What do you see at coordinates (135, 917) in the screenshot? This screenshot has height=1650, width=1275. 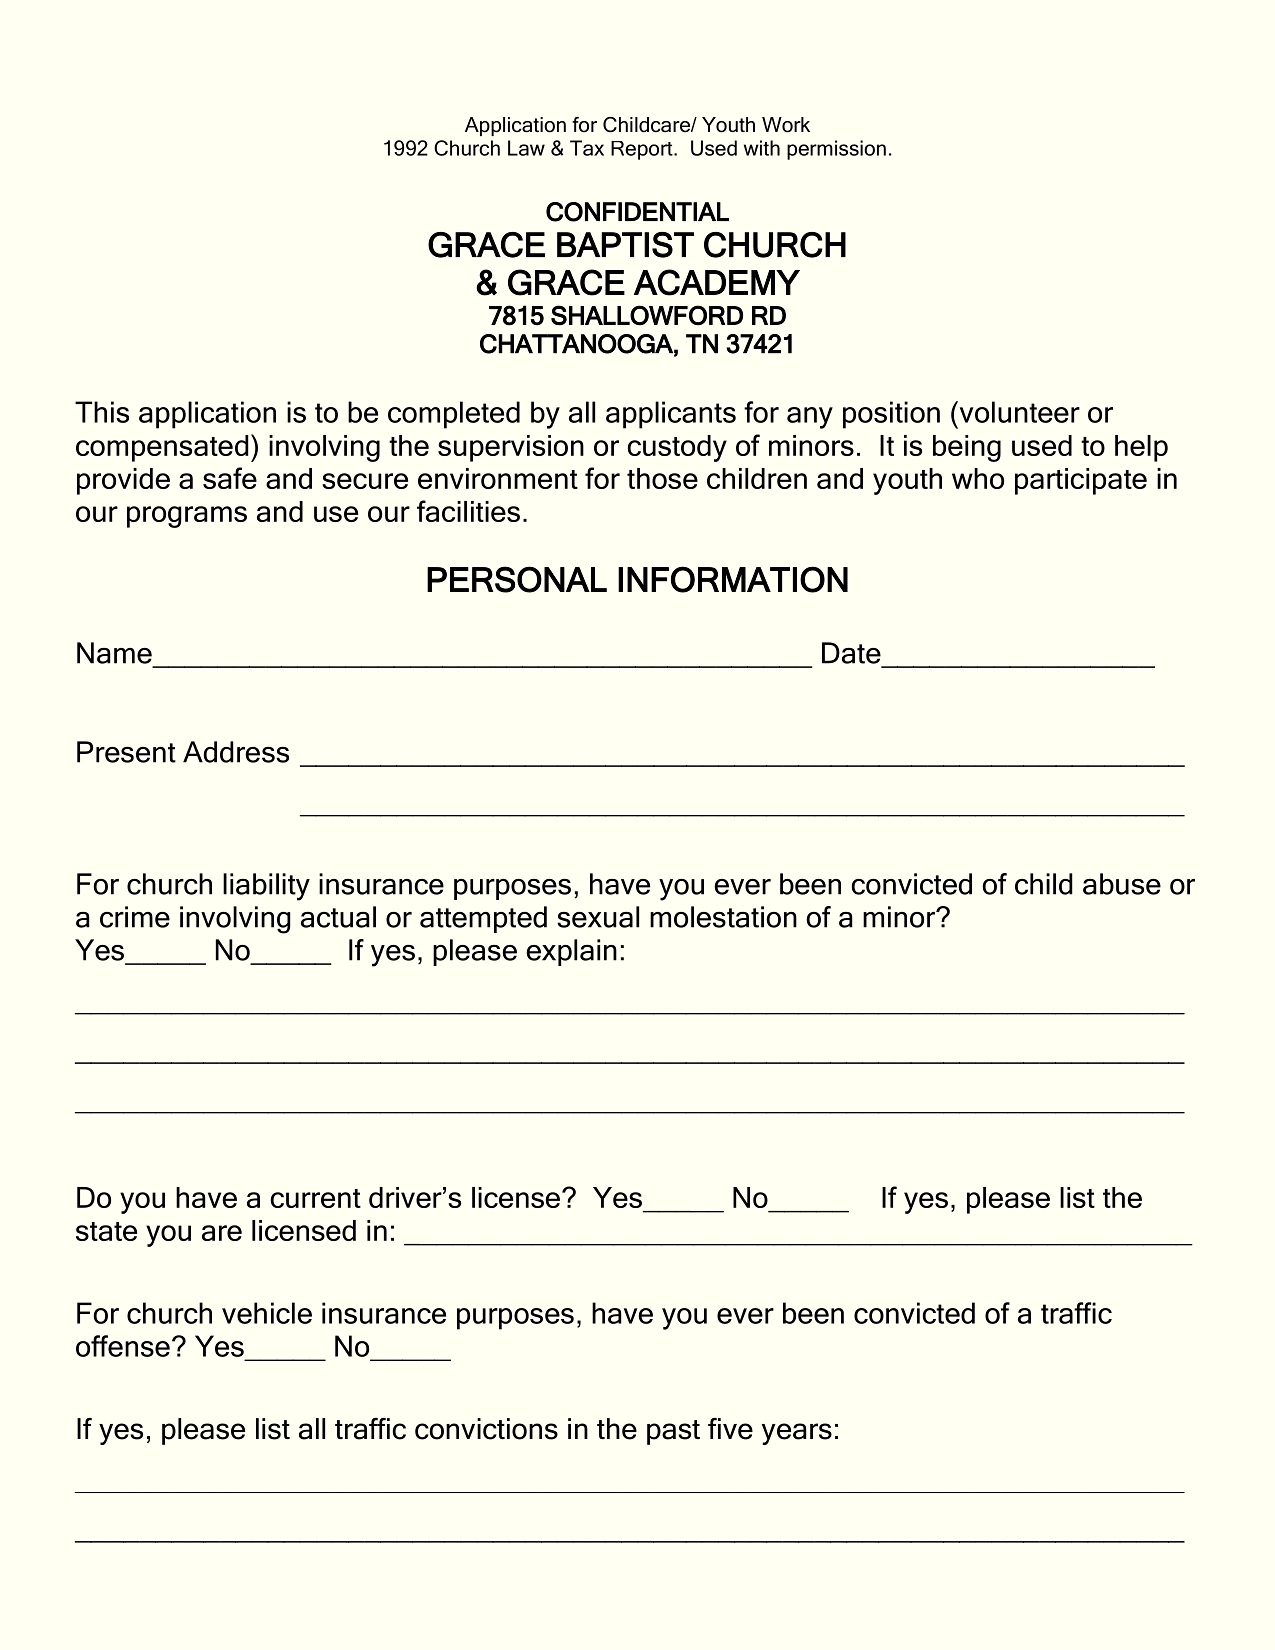 I see `crime` at bounding box center [135, 917].
